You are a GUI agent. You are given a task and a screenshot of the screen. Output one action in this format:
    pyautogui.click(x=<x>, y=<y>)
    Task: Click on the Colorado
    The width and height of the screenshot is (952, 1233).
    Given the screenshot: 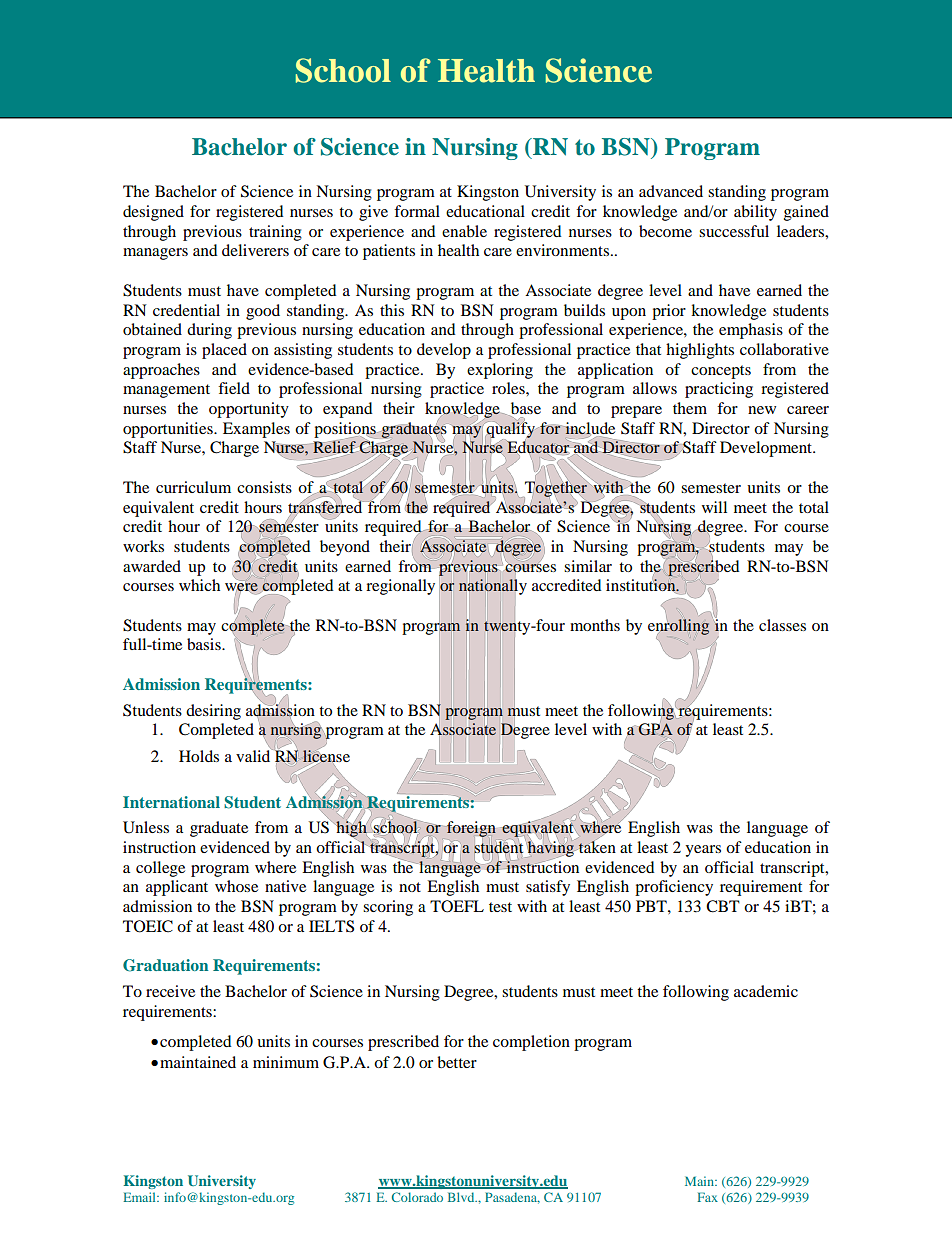 What is the action you would take?
    pyautogui.click(x=417, y=1197)
